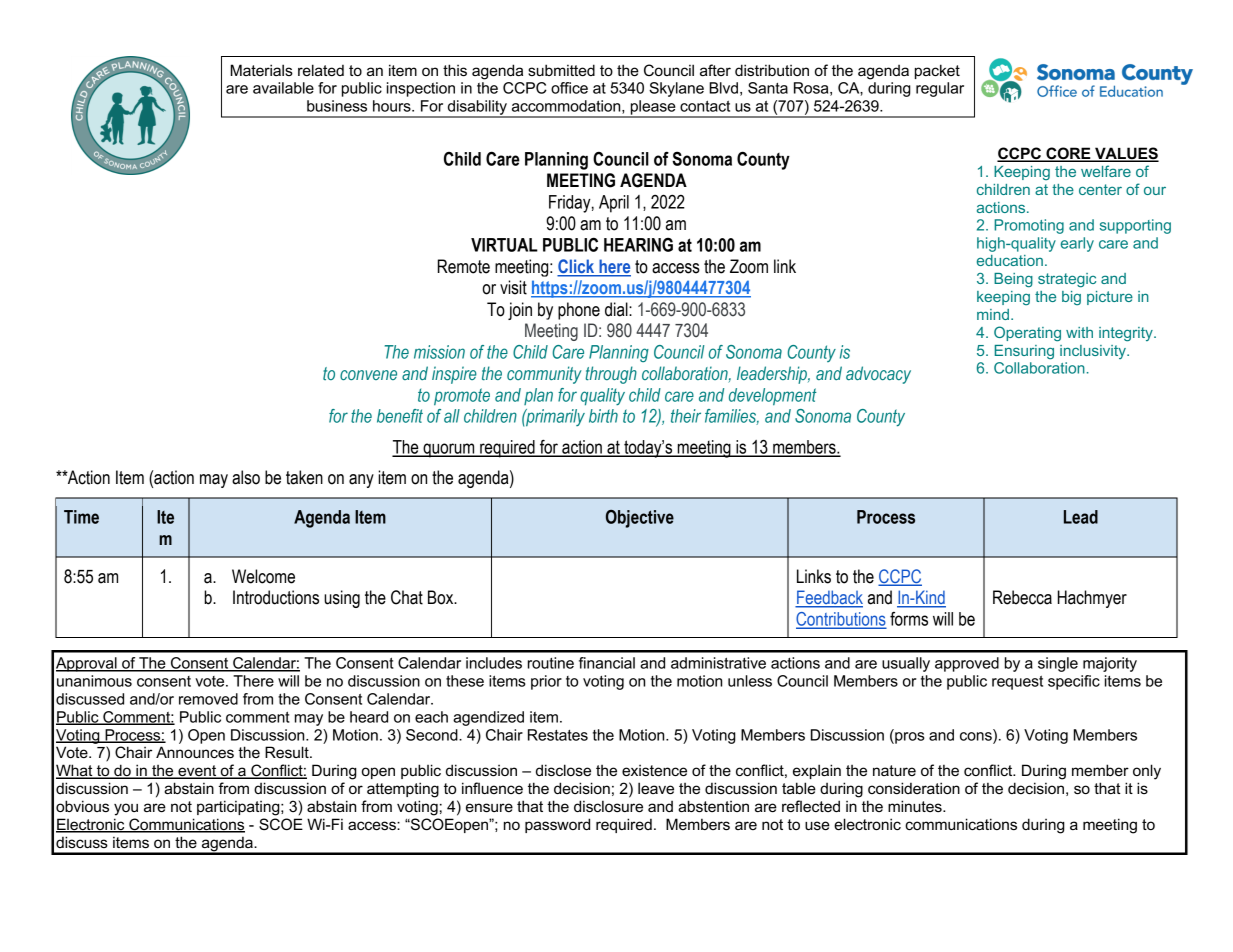 This image has height=952, width=1233. I want to click on regular, so click(940, 89).
